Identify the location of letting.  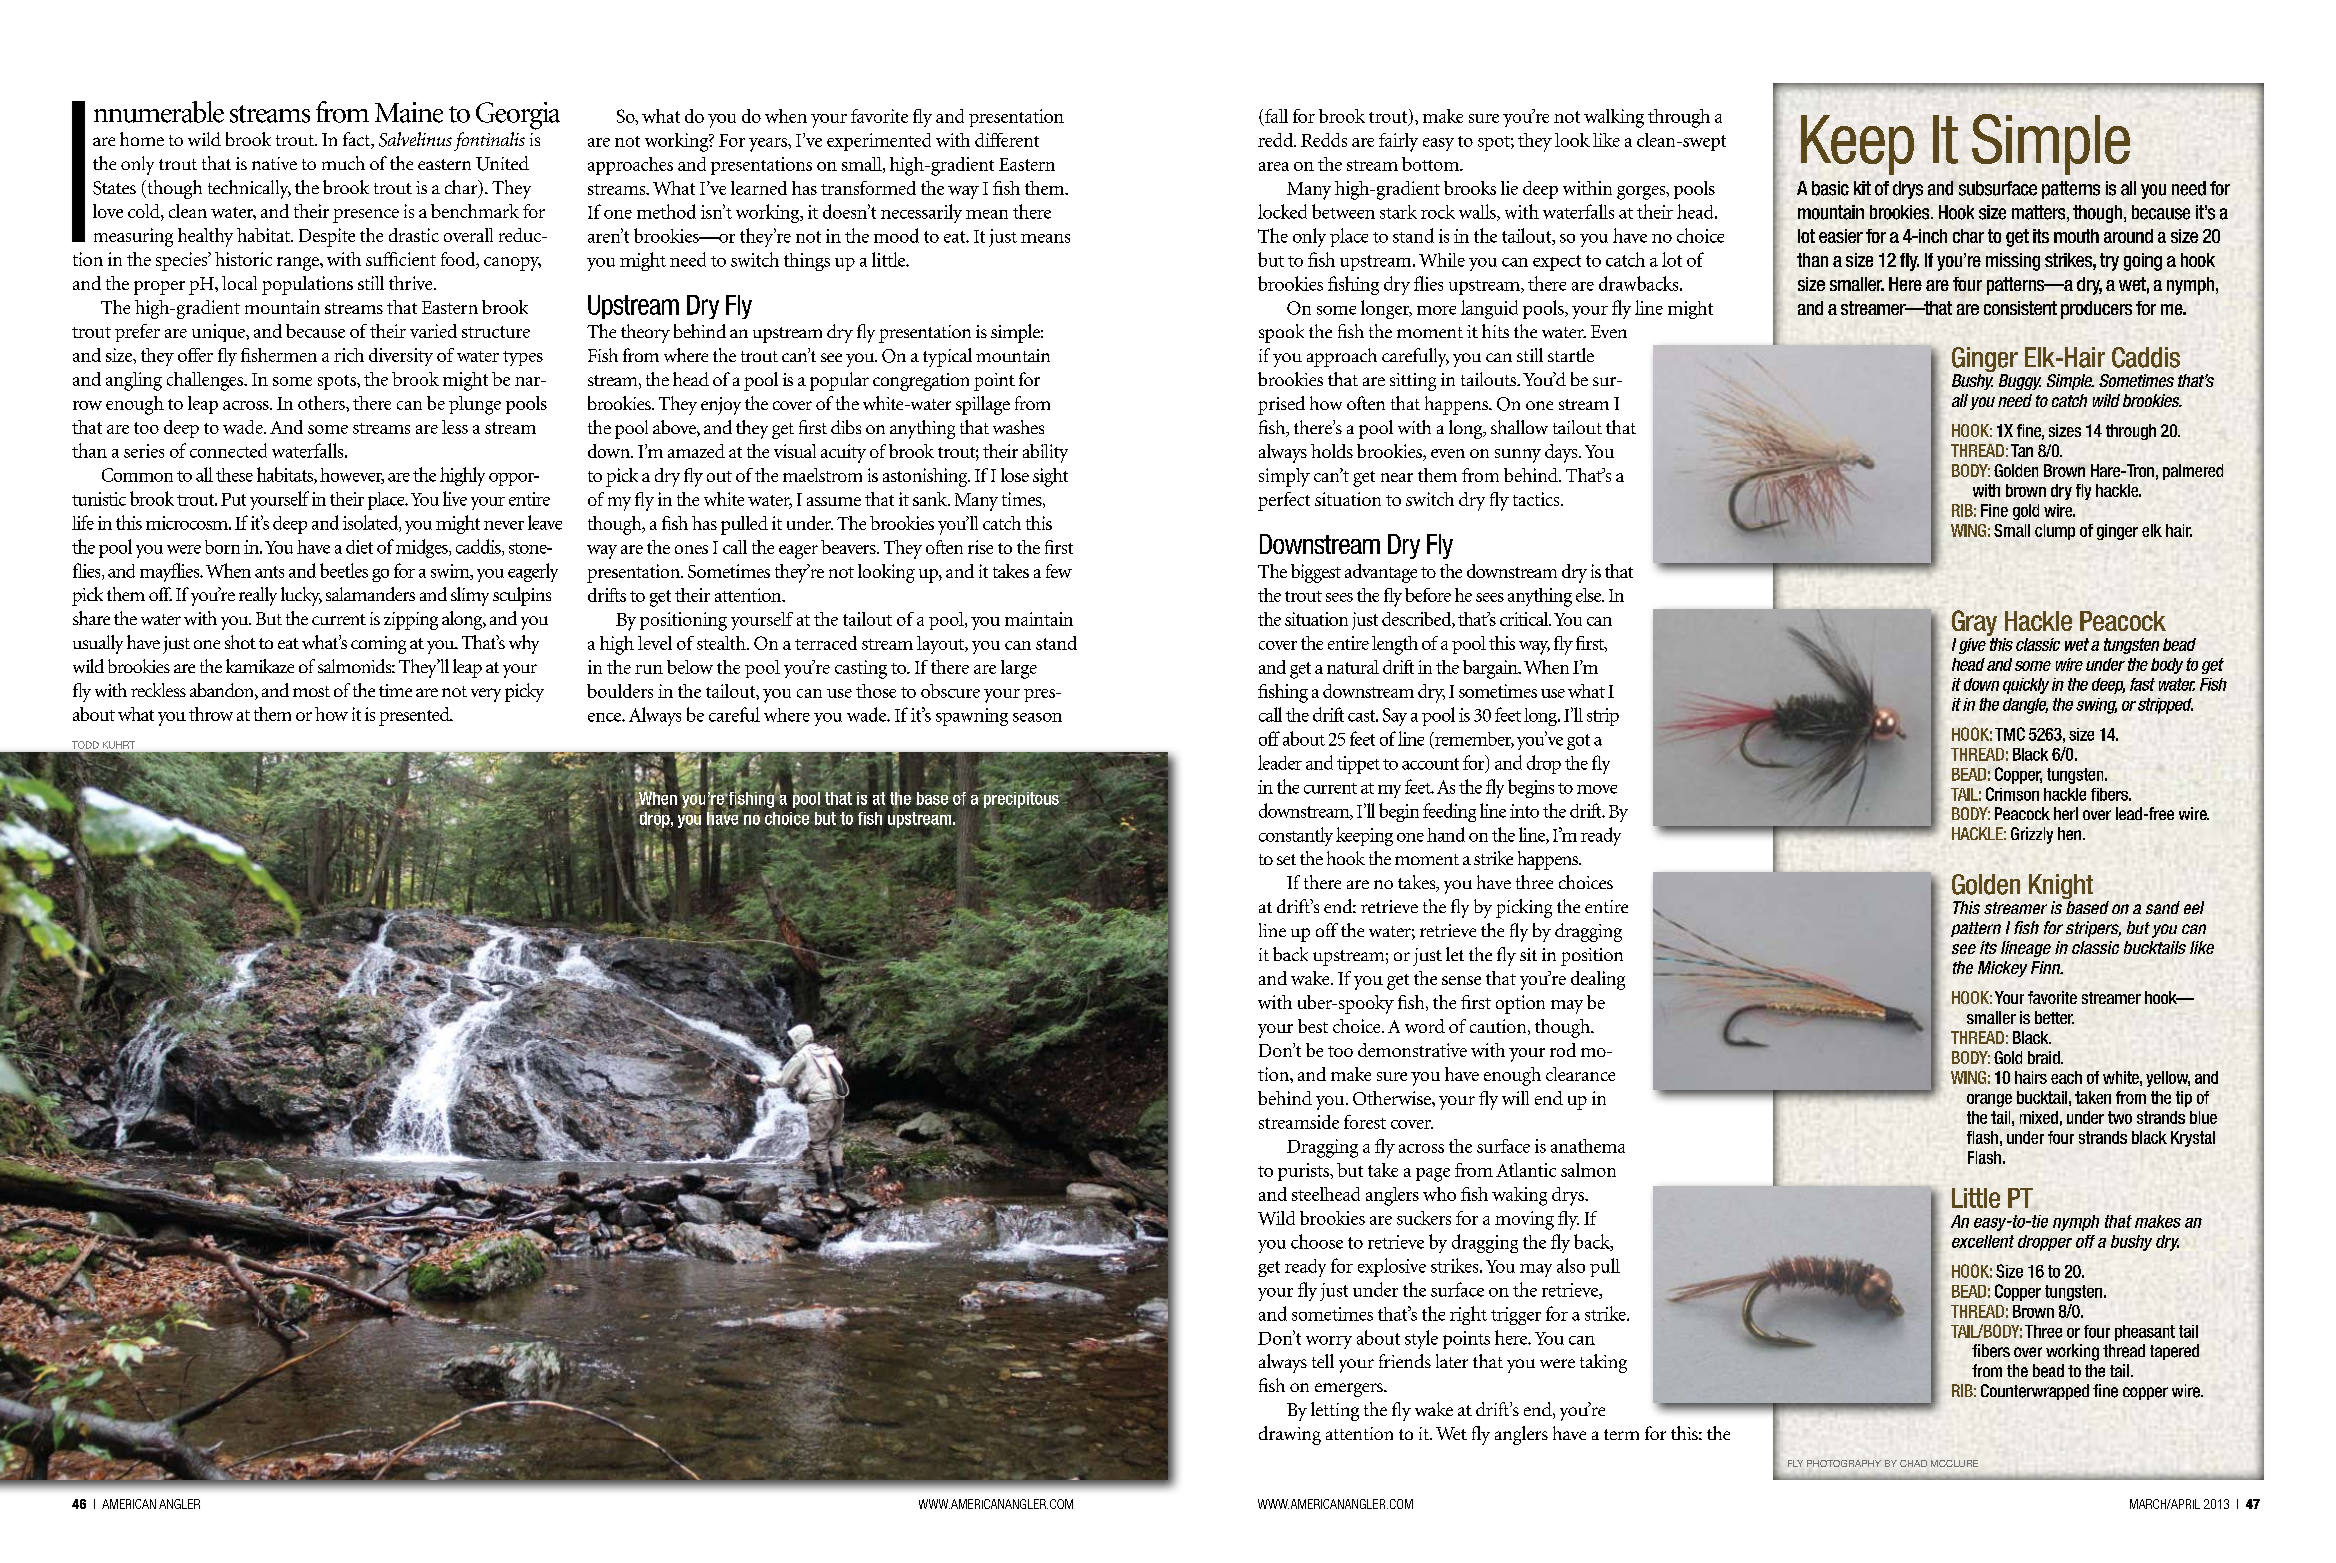
(1335, 1411).
